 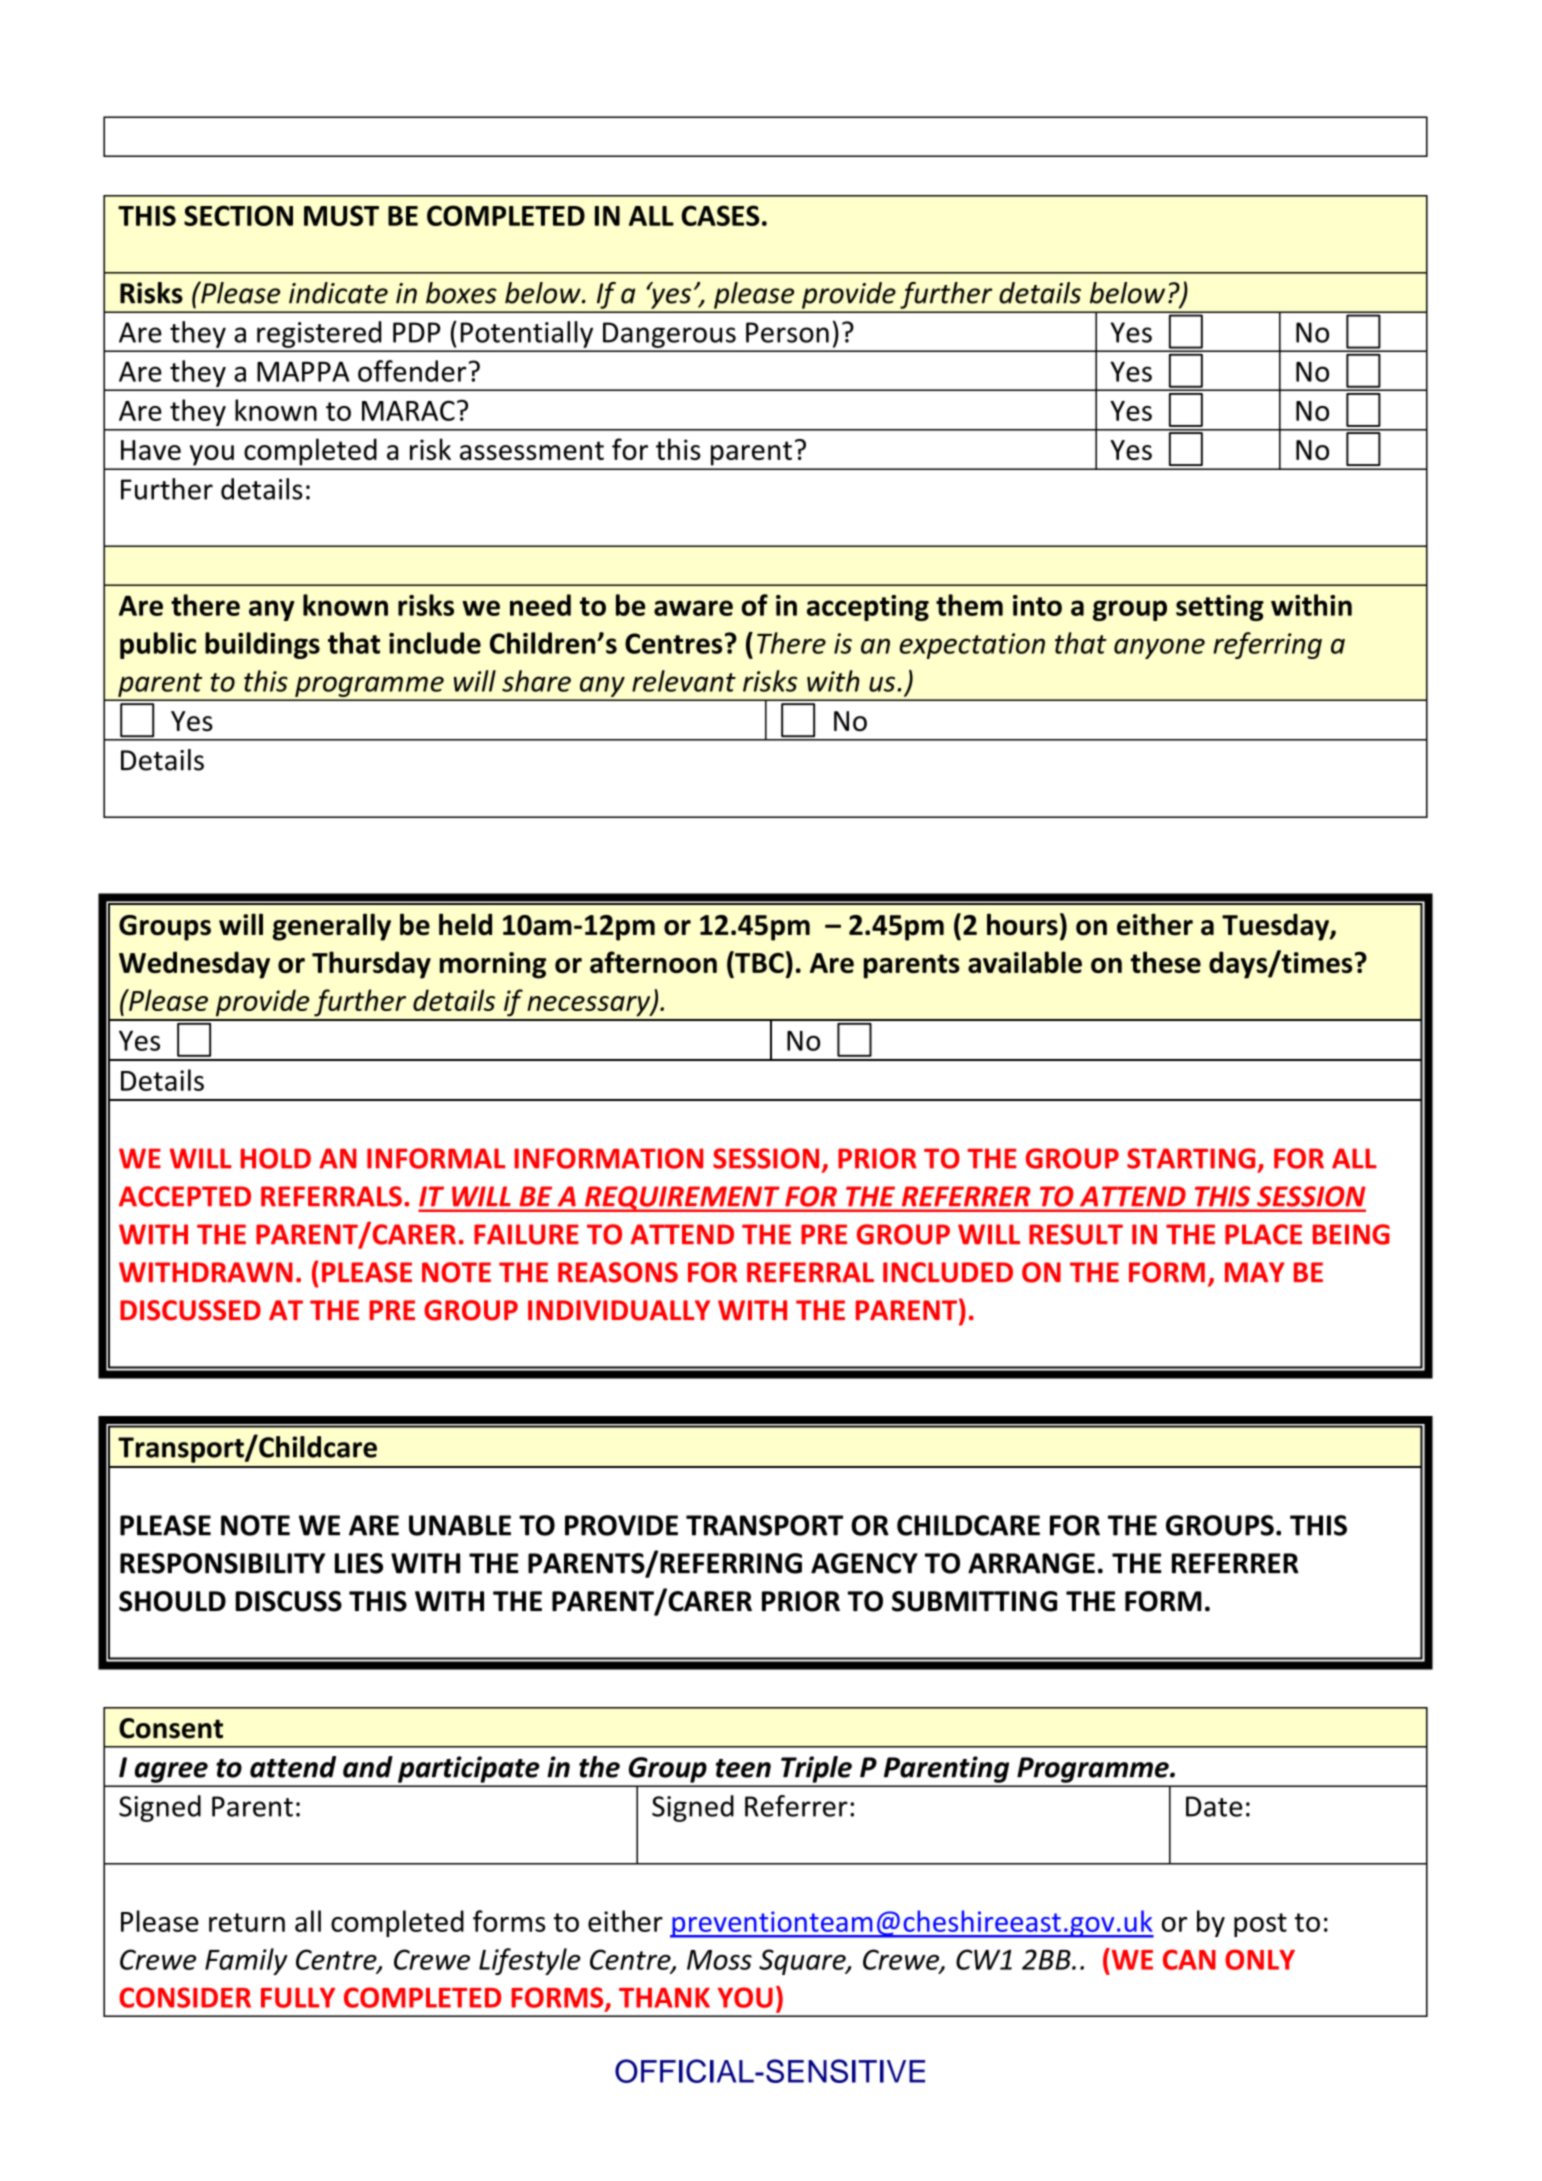 I want to click on CASES, so click(x=720, y=215).
